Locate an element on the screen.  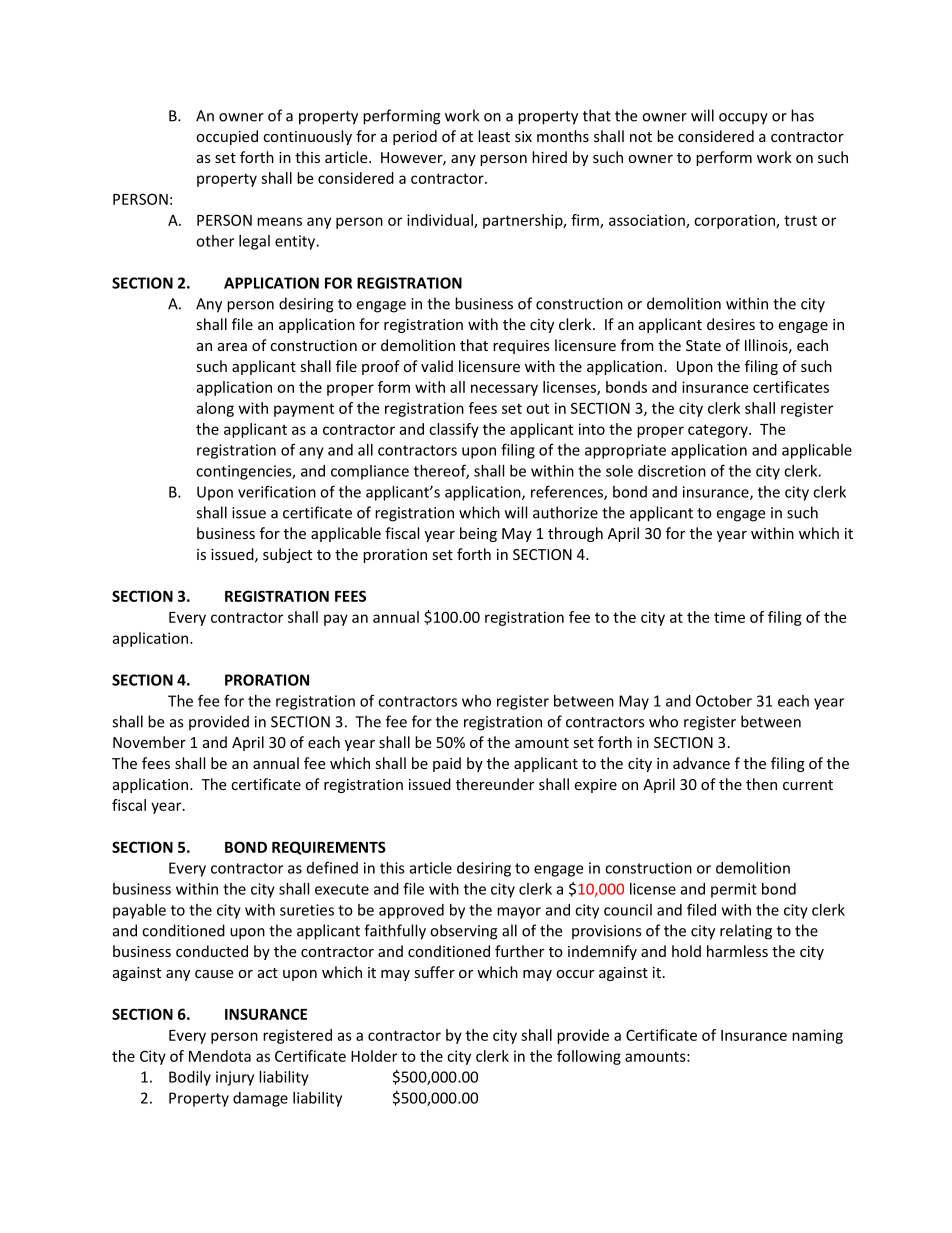
occupied is located at coordinates (227, 137).
